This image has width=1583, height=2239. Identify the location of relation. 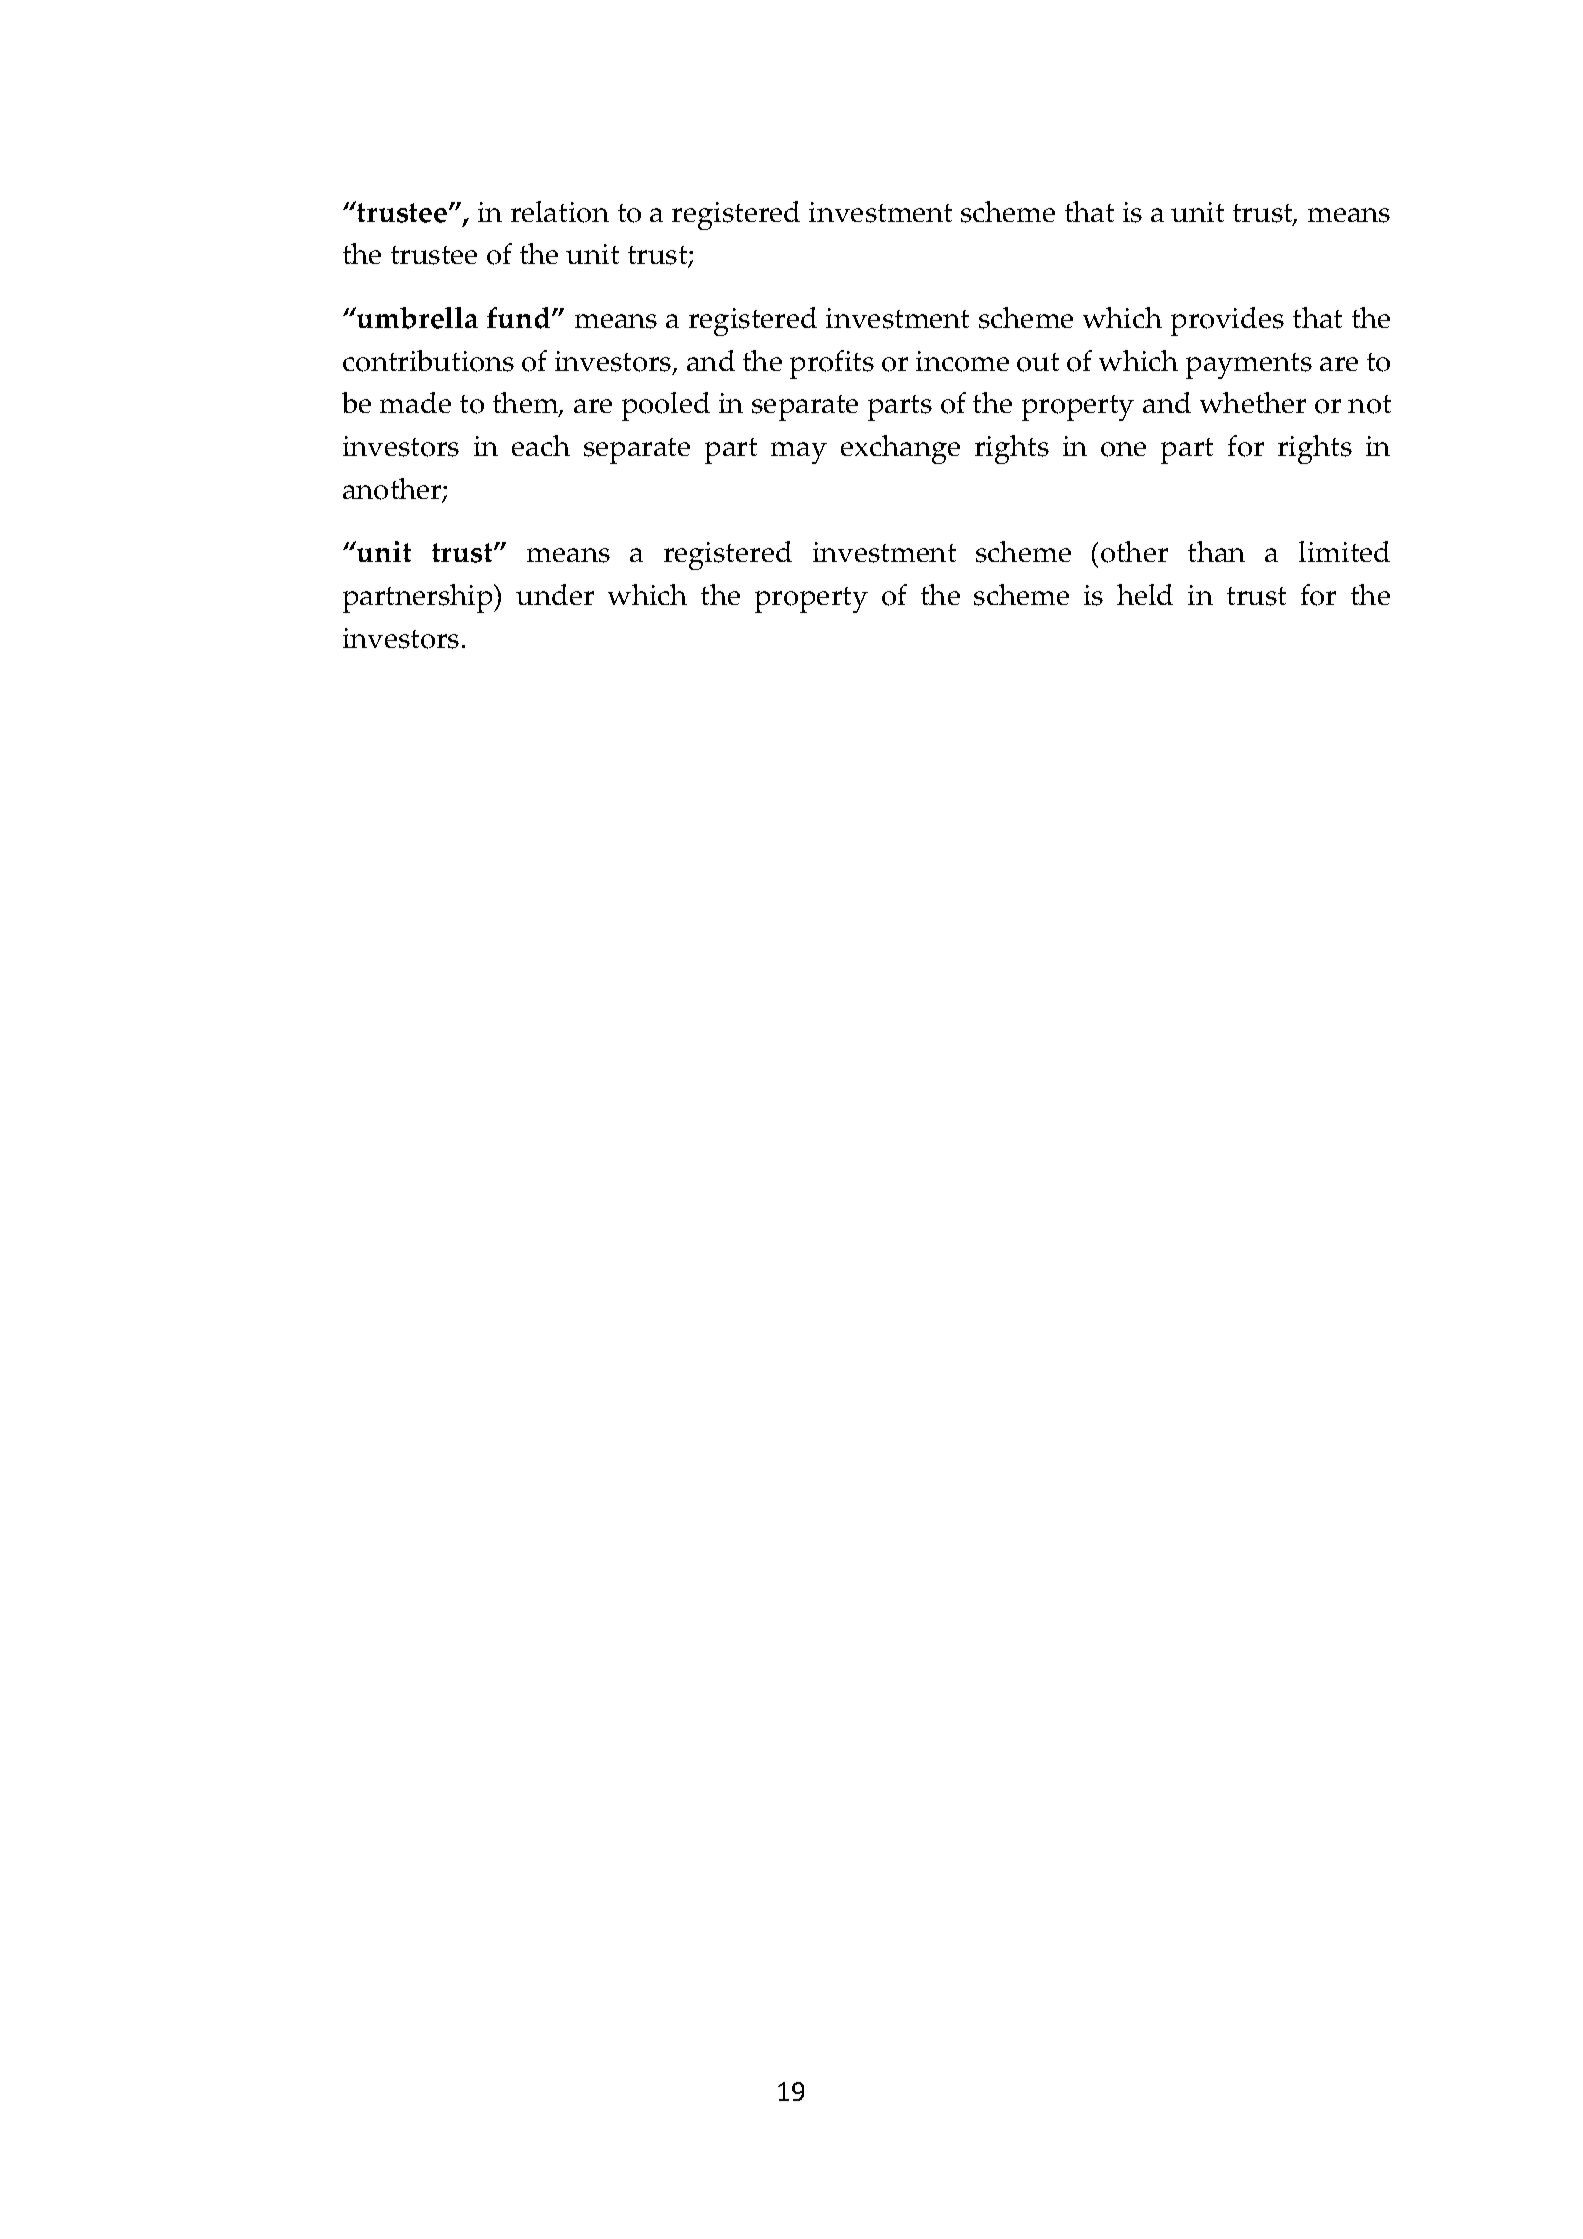
(560, 212).
